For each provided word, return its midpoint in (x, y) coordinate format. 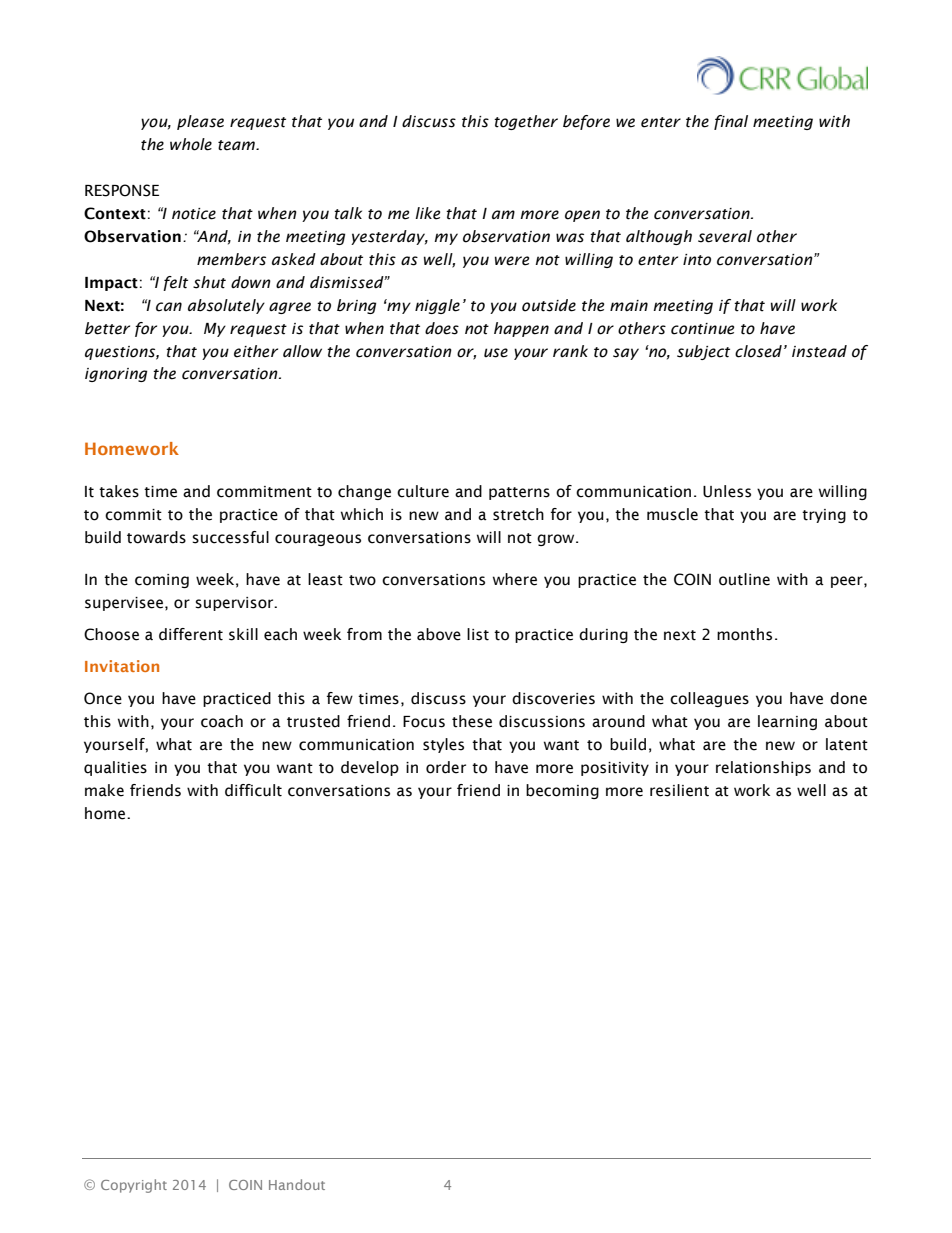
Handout (297, 1184)
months (744, 634)
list (478, 634)
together (526, 122)
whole (191, 144)
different (191, 634)
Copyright (134, 1186)
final (731, 122)
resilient (679, 790)
